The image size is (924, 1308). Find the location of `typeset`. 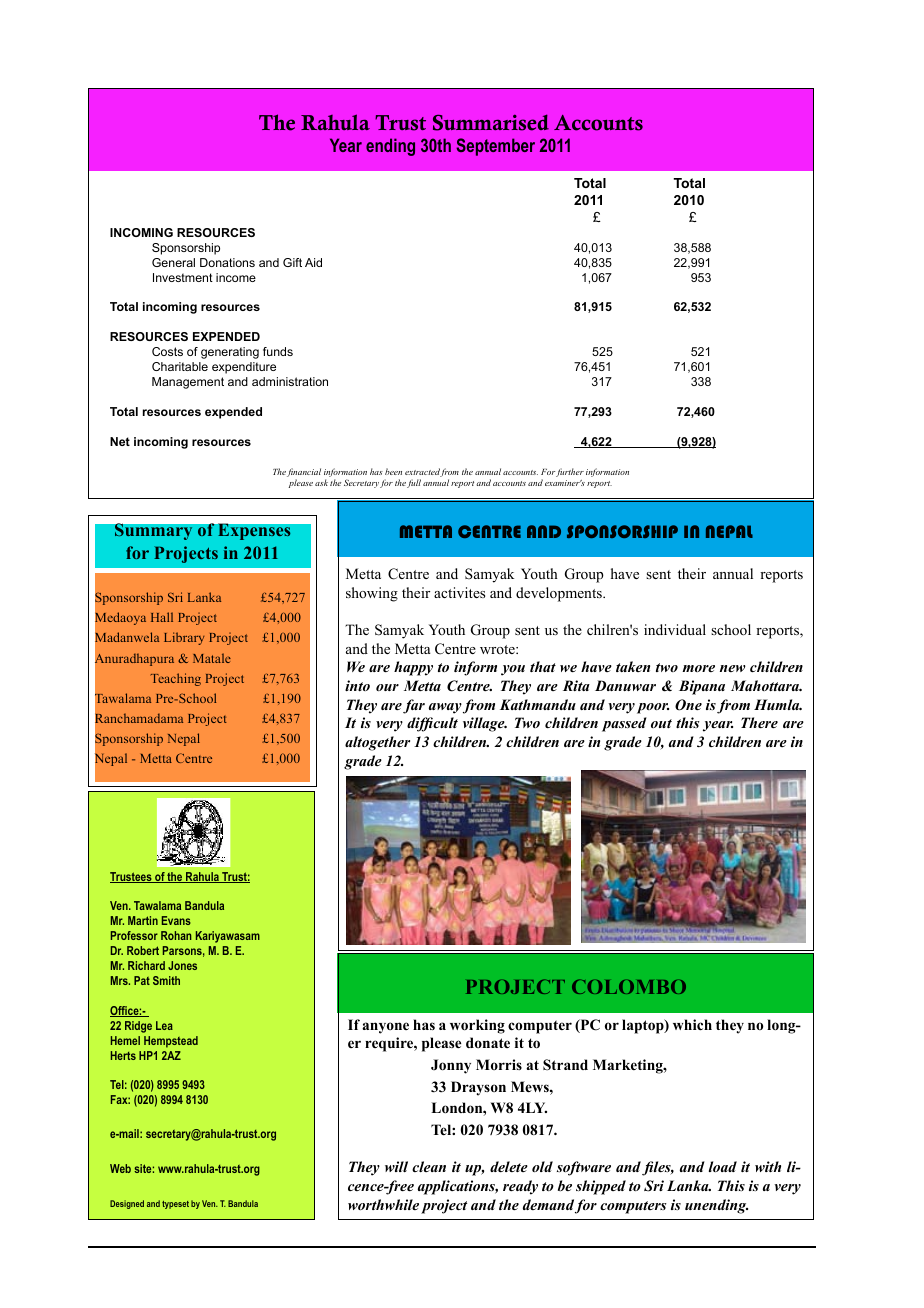

typeset is located at coordinates (175, 1205).
